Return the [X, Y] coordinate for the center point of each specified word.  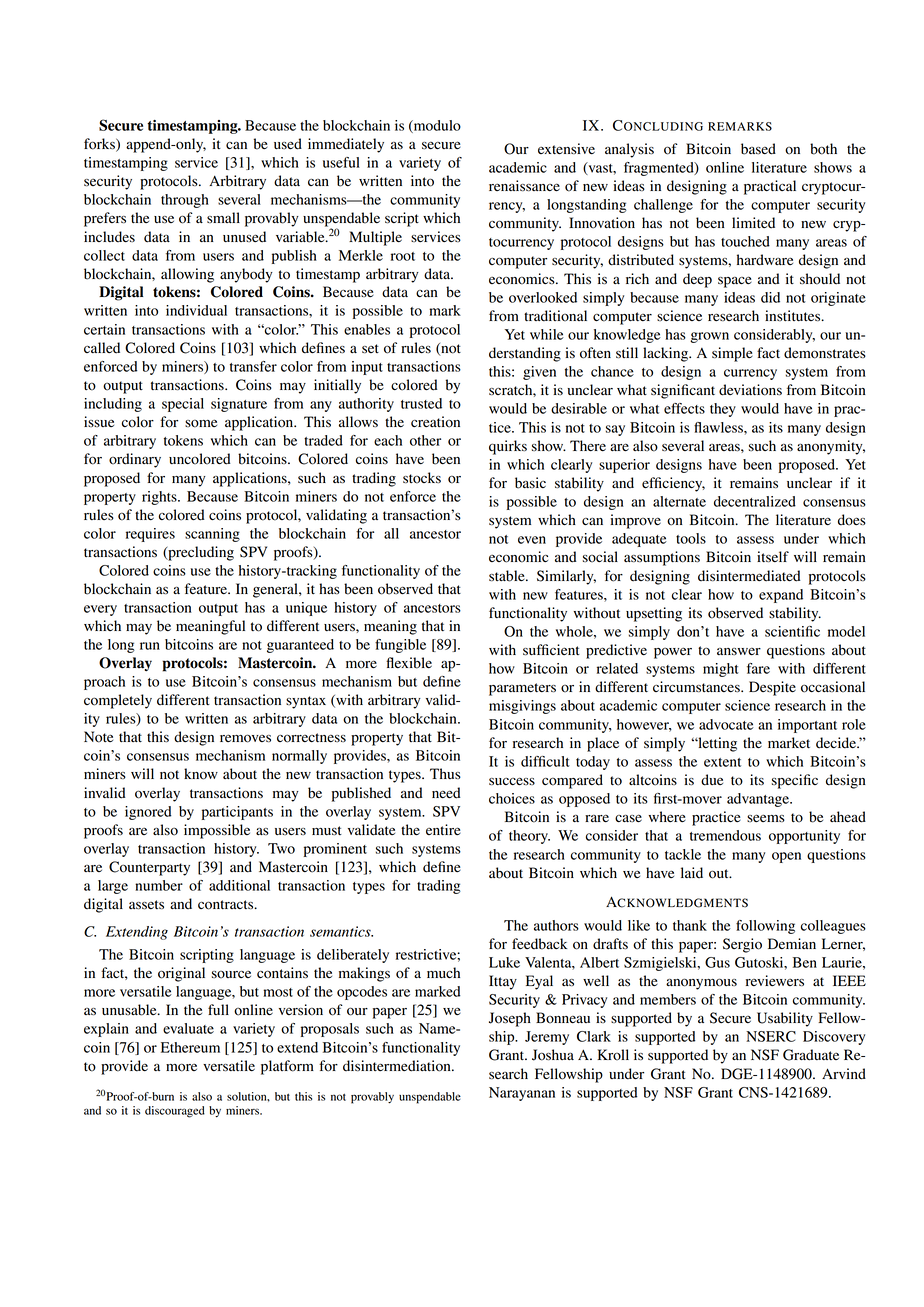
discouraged [175, 1112]
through [185, 201]
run [150, 646]
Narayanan [522, 1094]
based [758, 149]
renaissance [524, 186]
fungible [400, 646]
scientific [792, 631]
